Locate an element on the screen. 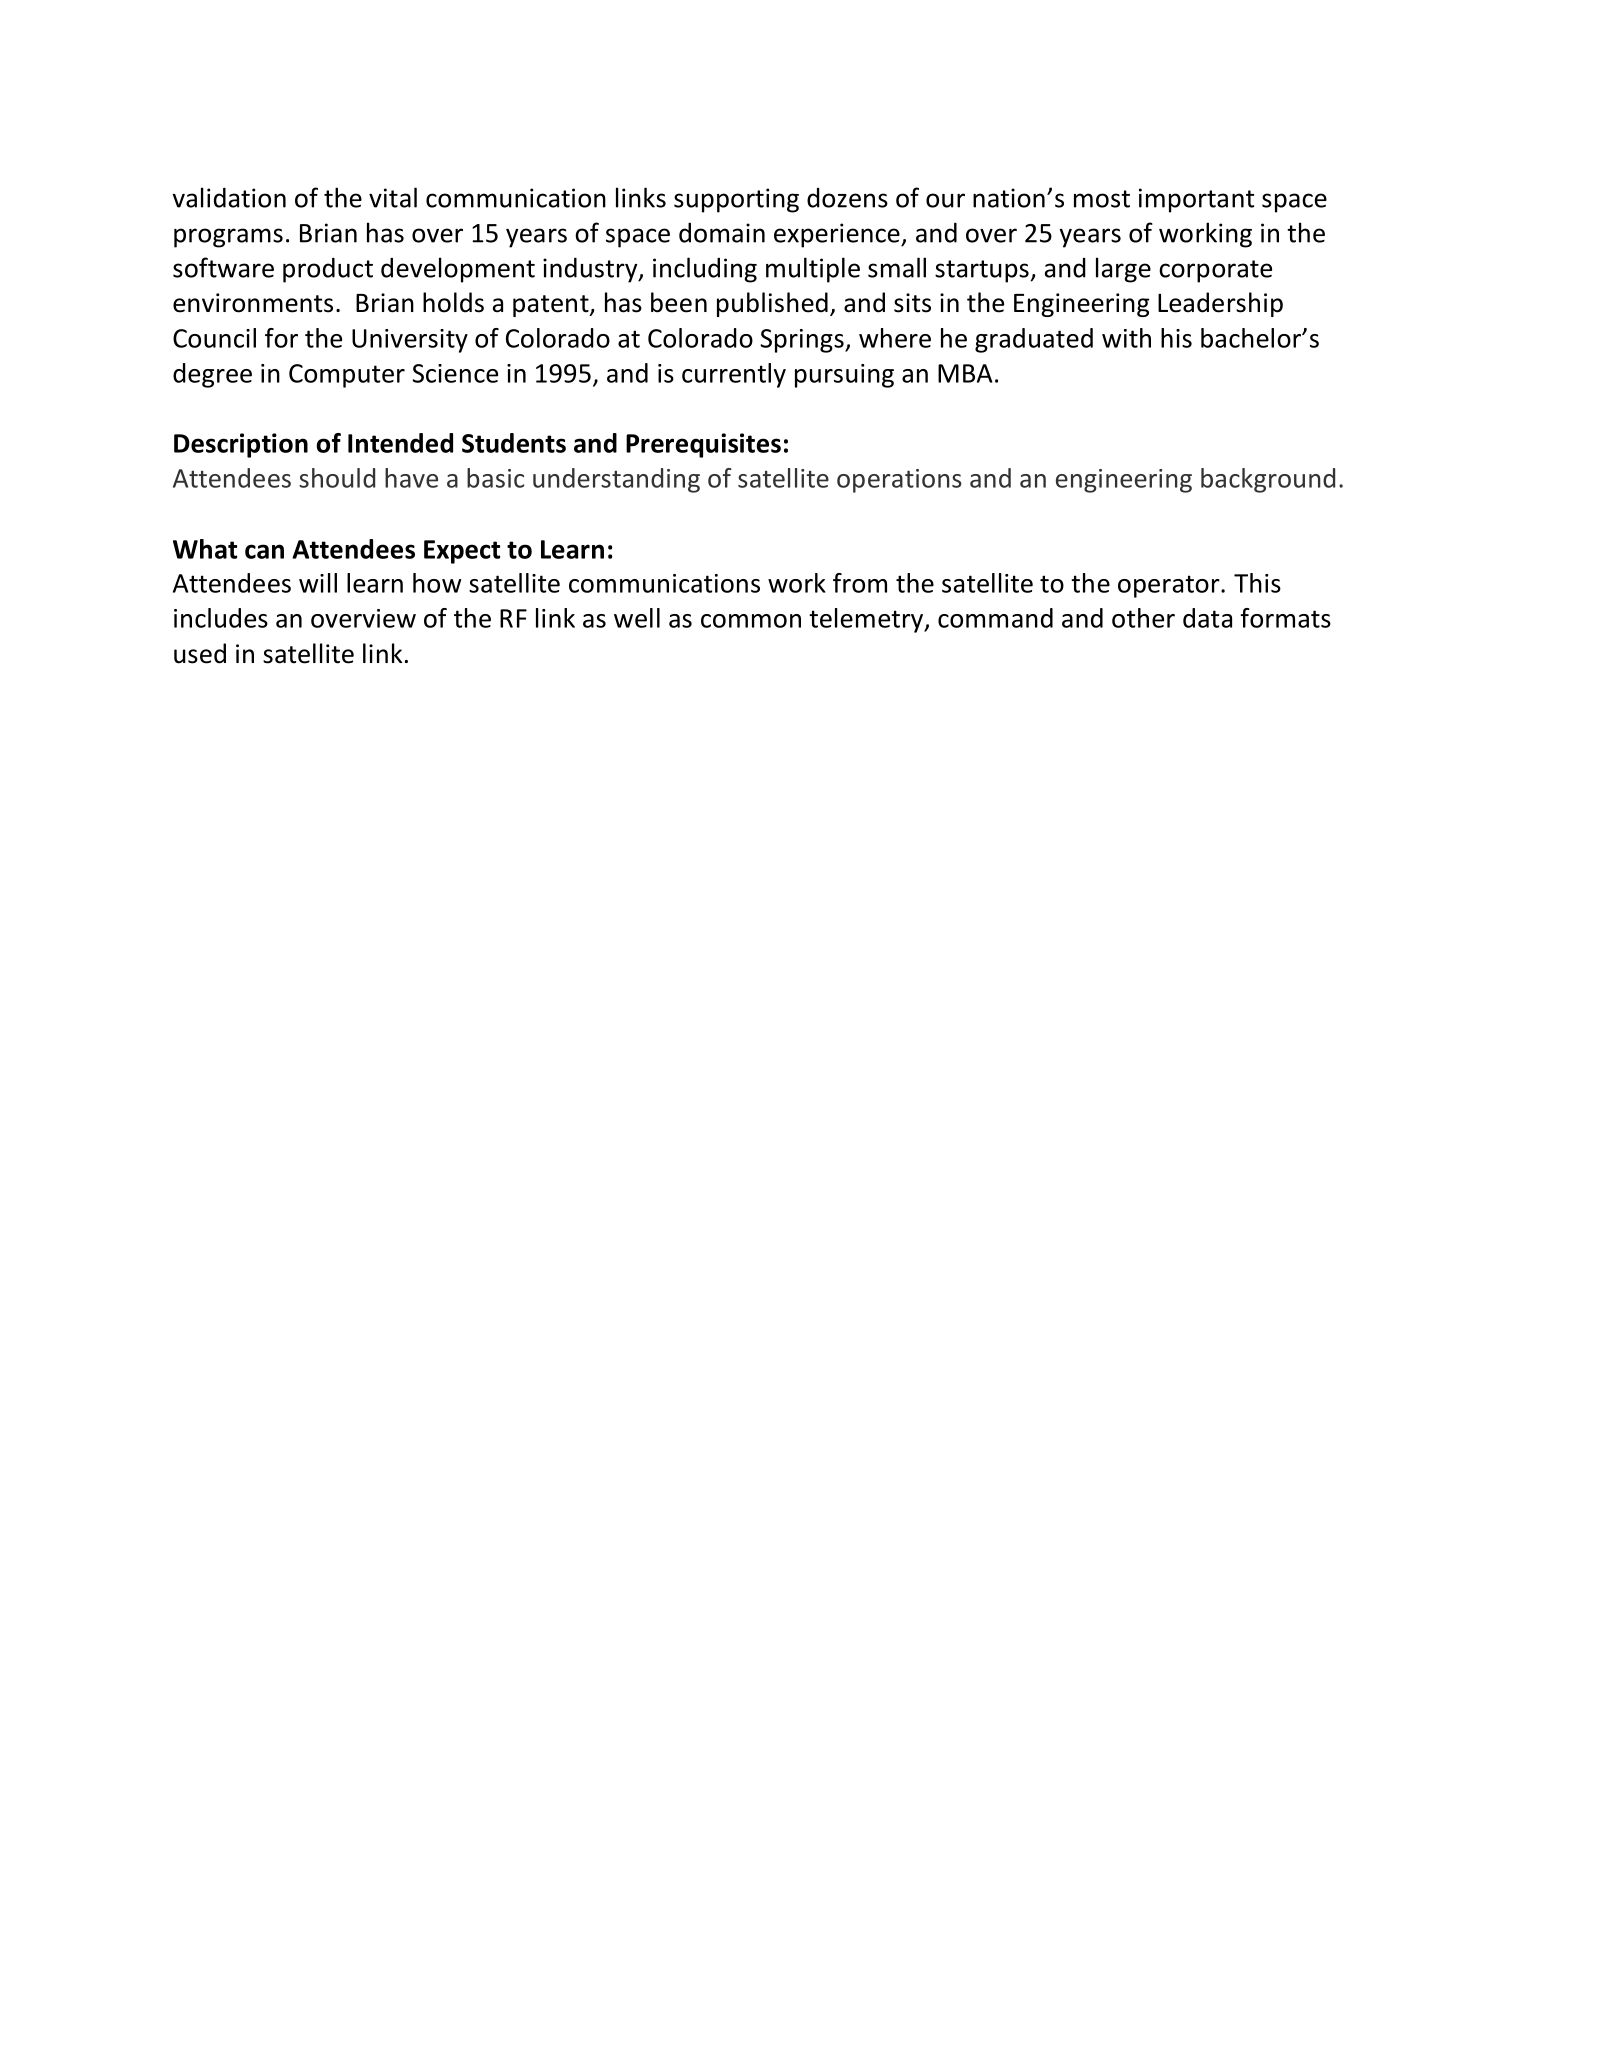 Image resolution: width=1597 pixels, height=2067 pixels. Prerequisites is located at coordinates (703, 445).
